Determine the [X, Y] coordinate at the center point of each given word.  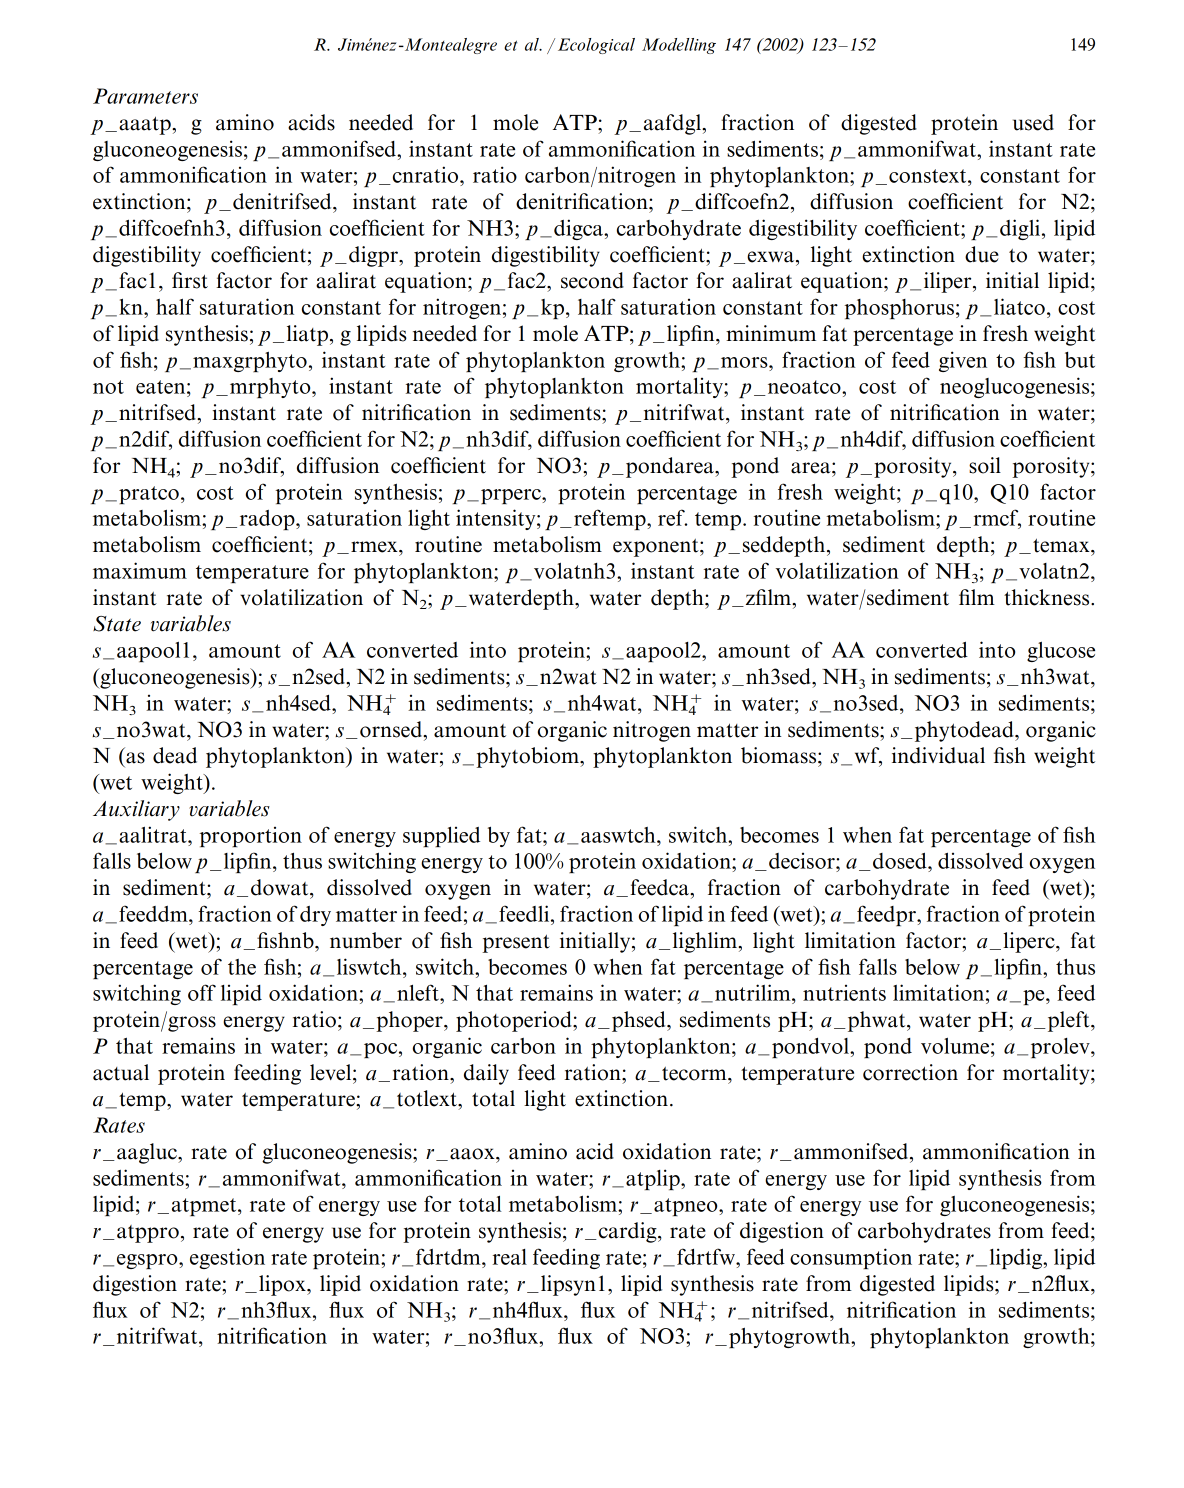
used [1033, 122]
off [202, 992]
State [117, 624]
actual [121, 1072]
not [108, 387]
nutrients [844, 993]
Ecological [596, 46]
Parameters [145, 96]
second [592, 280]
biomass [780, 755]
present [516, 943]
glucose [1061, 652]
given [963, 361]
